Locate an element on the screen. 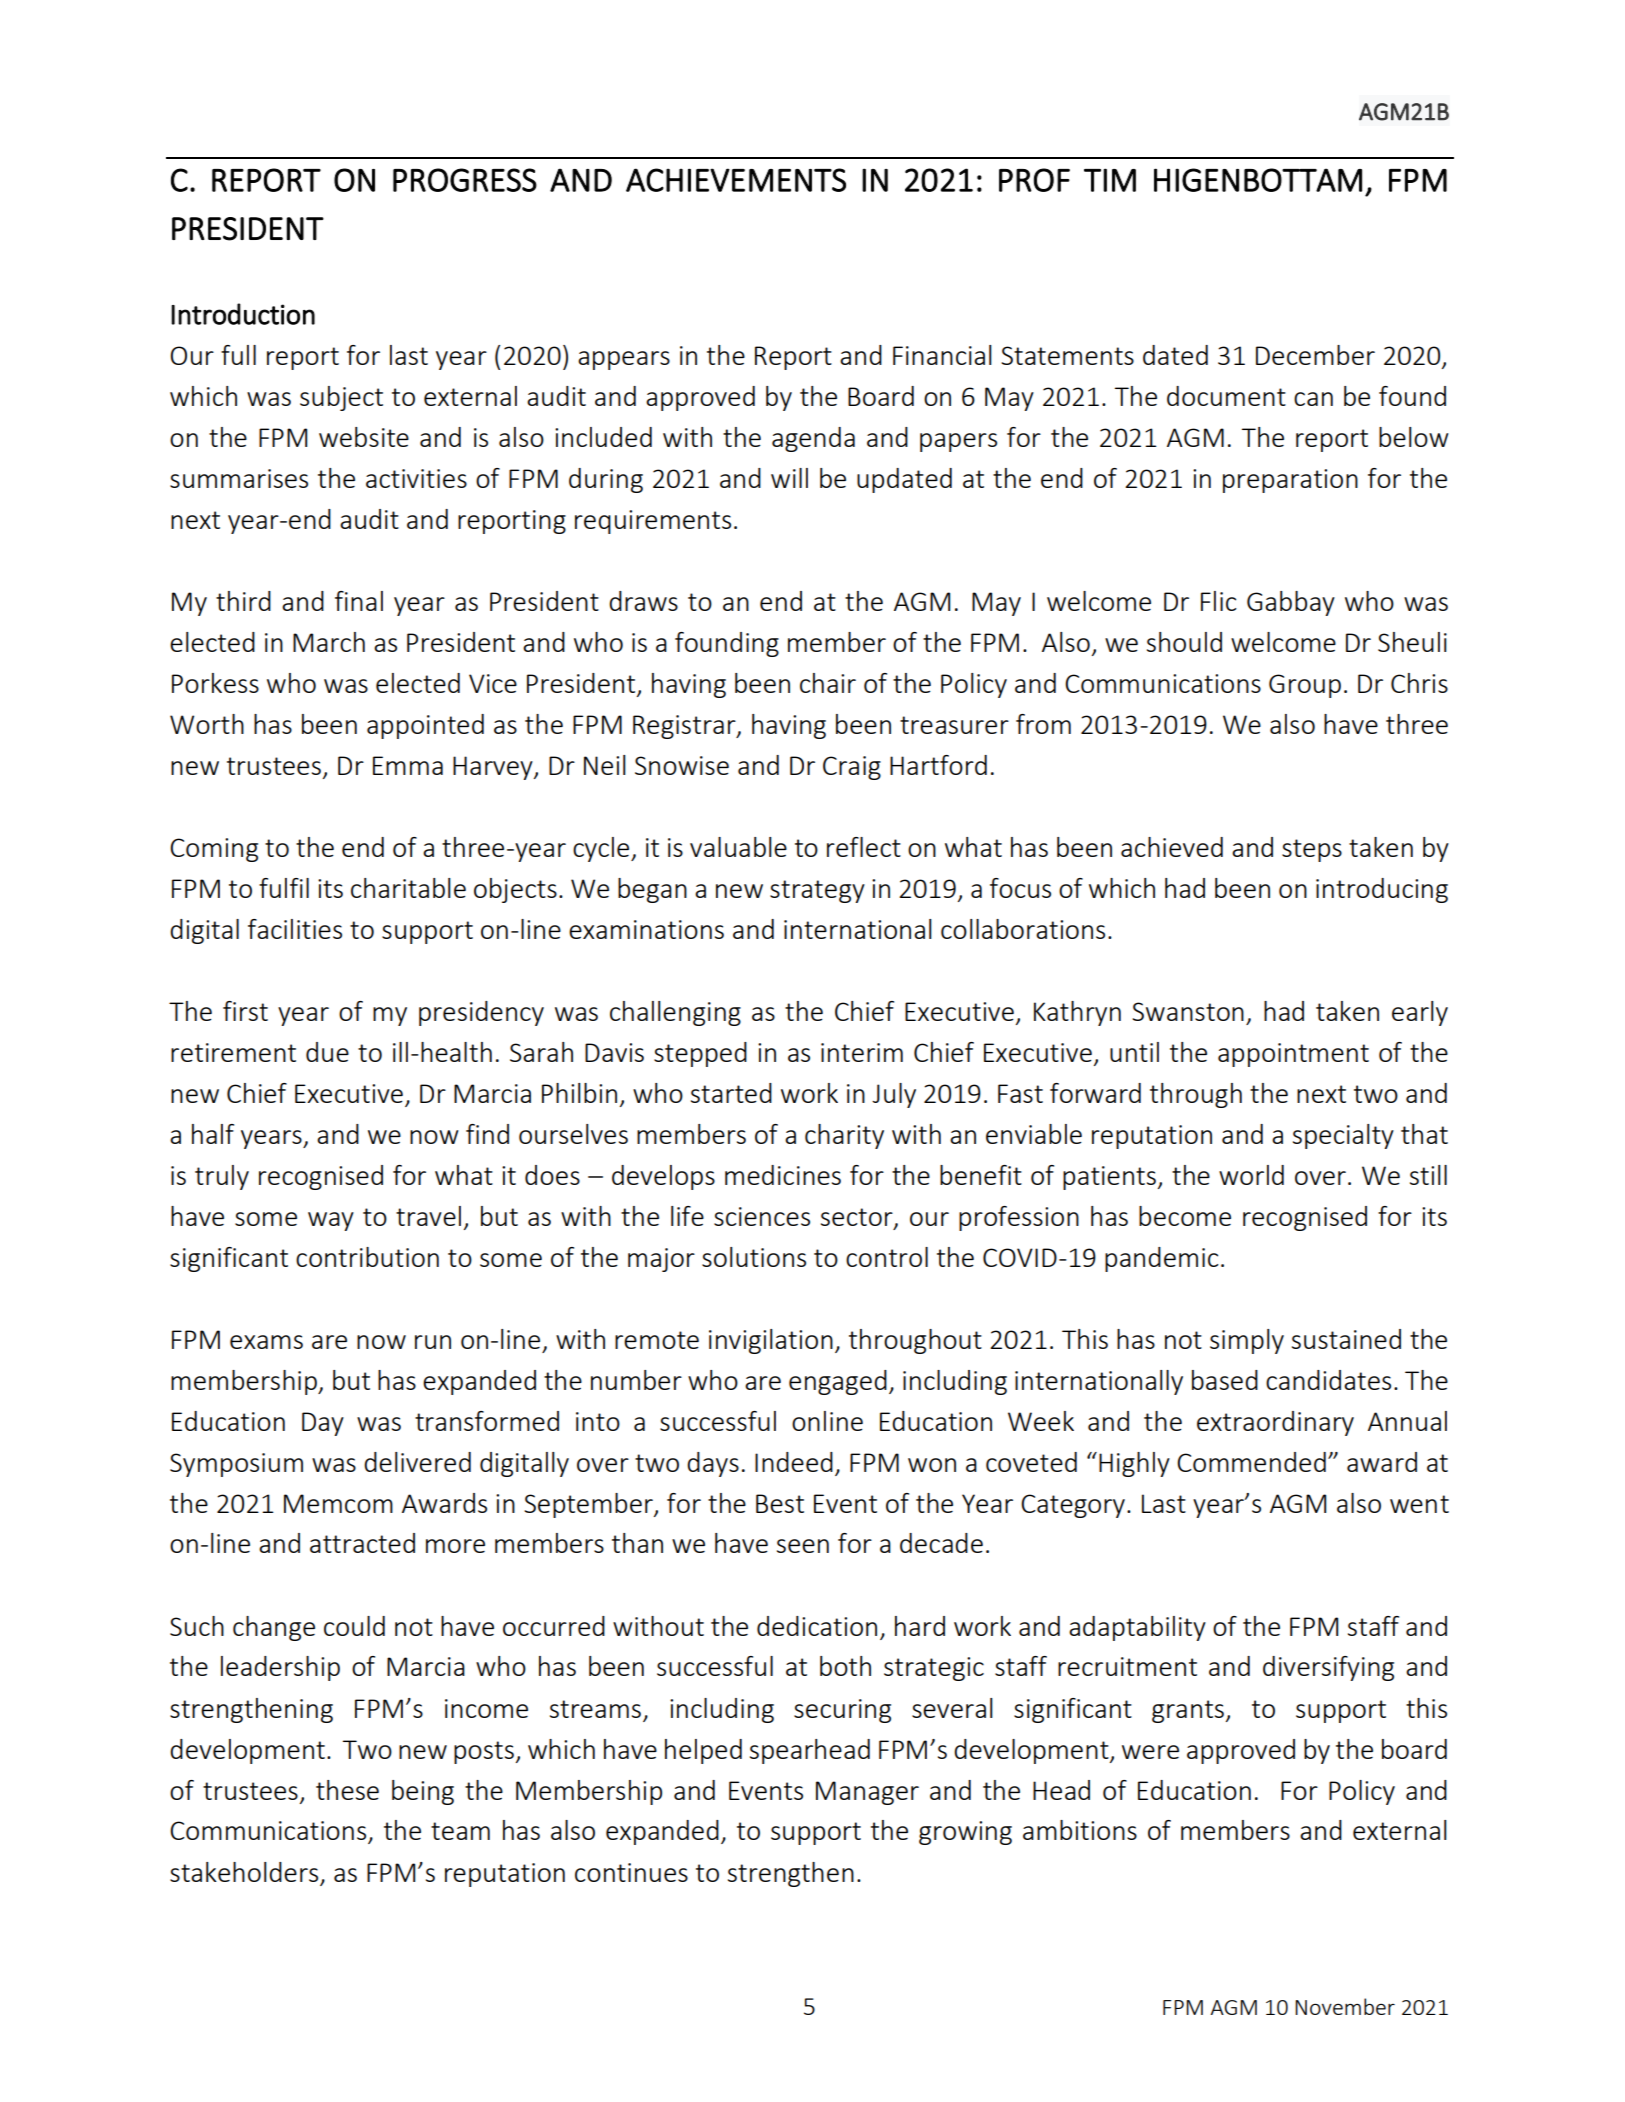 This screenshot has width=1625, height=2102. PROGRESS is located at coordinates (465, 180).
